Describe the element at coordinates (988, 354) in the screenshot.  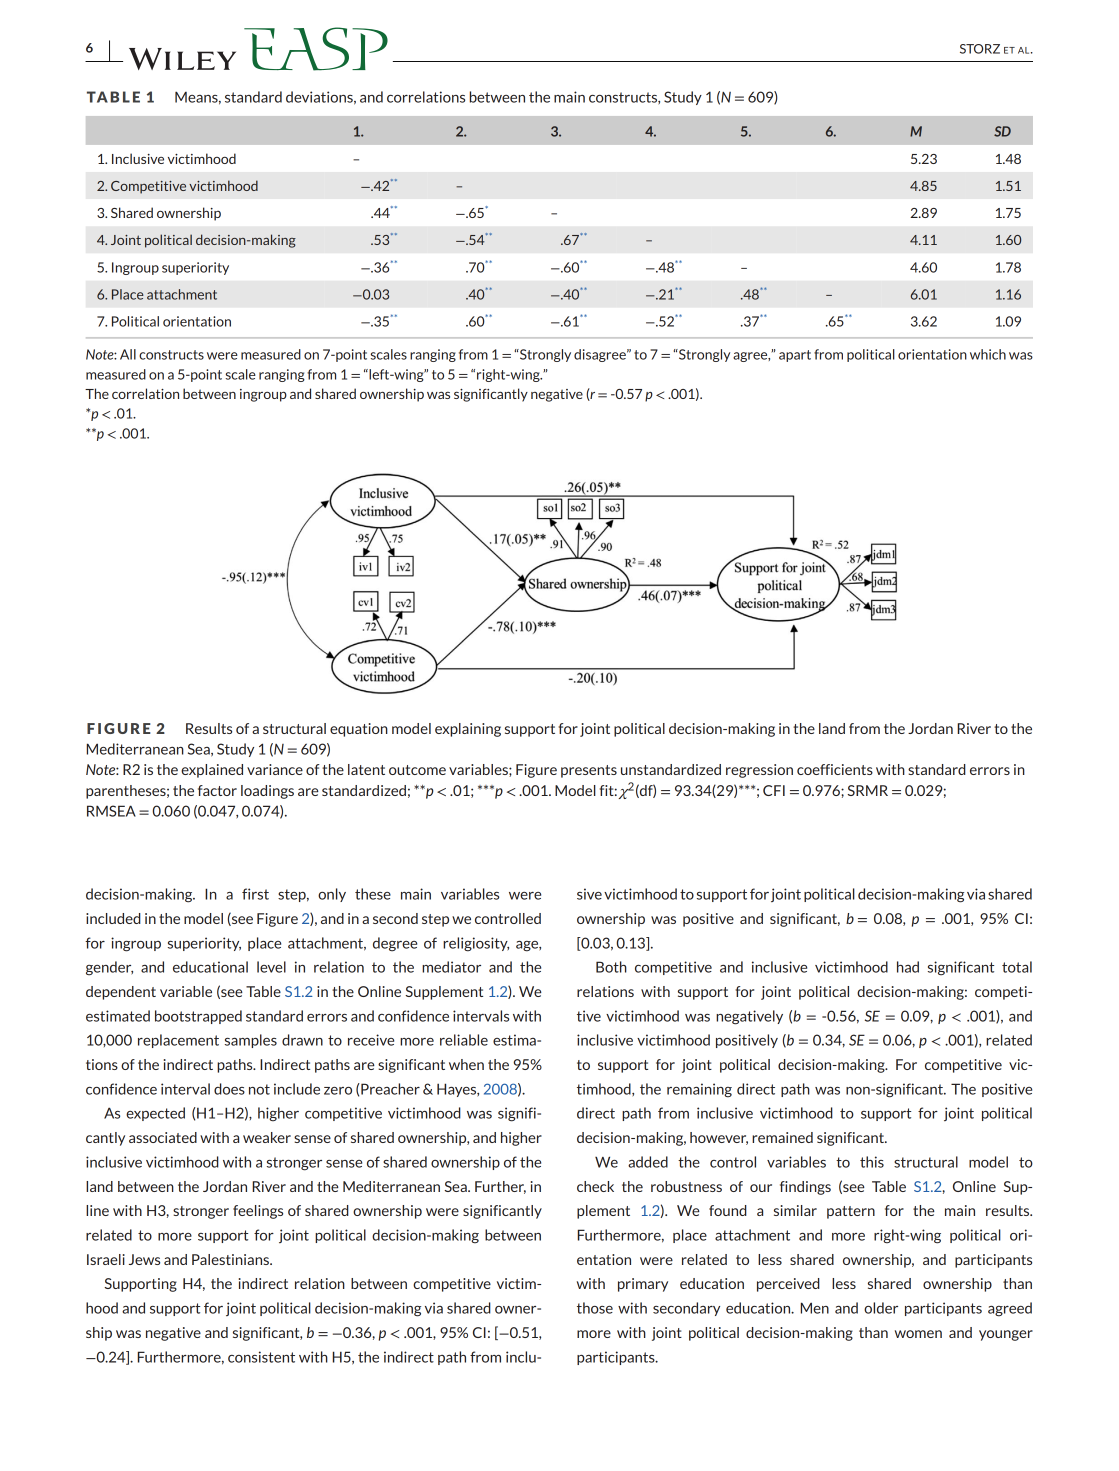
I see `which` at that location.
